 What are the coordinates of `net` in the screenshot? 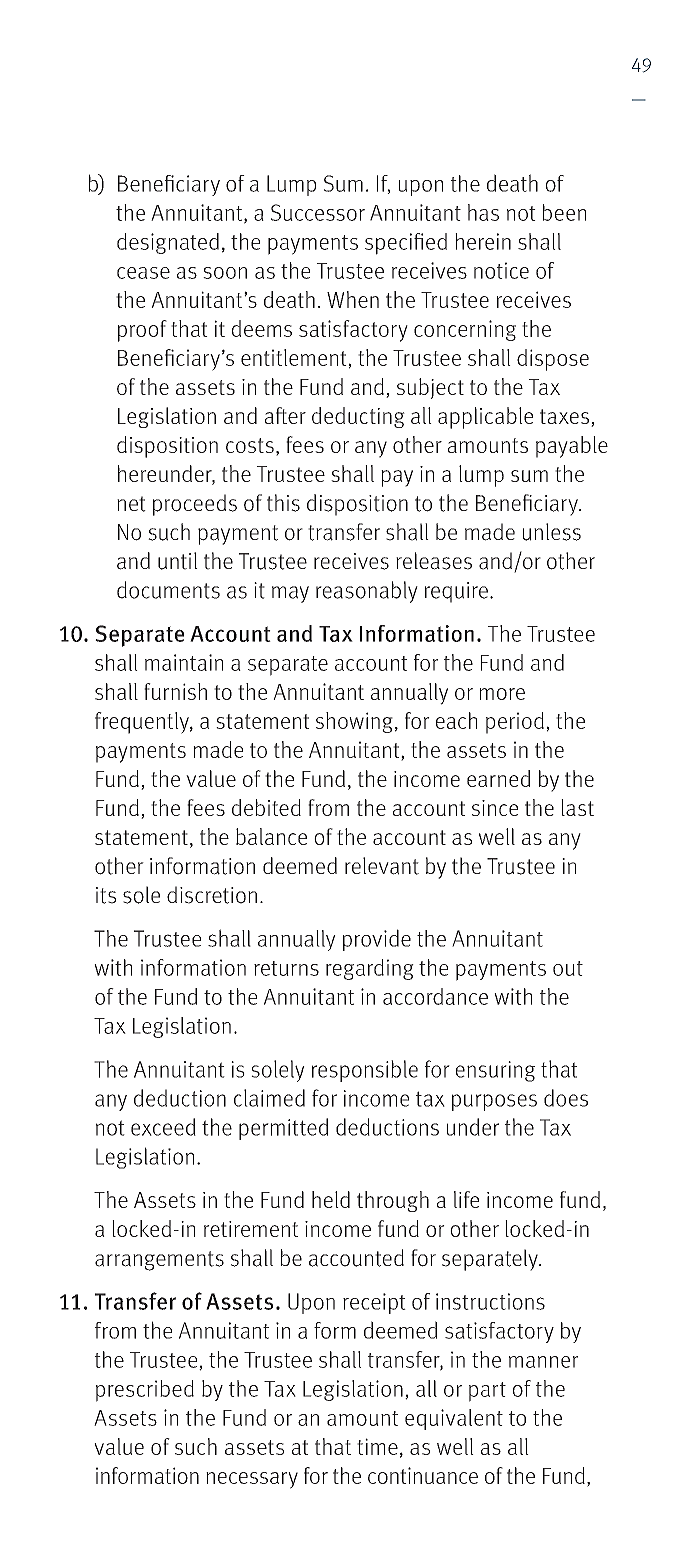 It's located at (131, 504).
